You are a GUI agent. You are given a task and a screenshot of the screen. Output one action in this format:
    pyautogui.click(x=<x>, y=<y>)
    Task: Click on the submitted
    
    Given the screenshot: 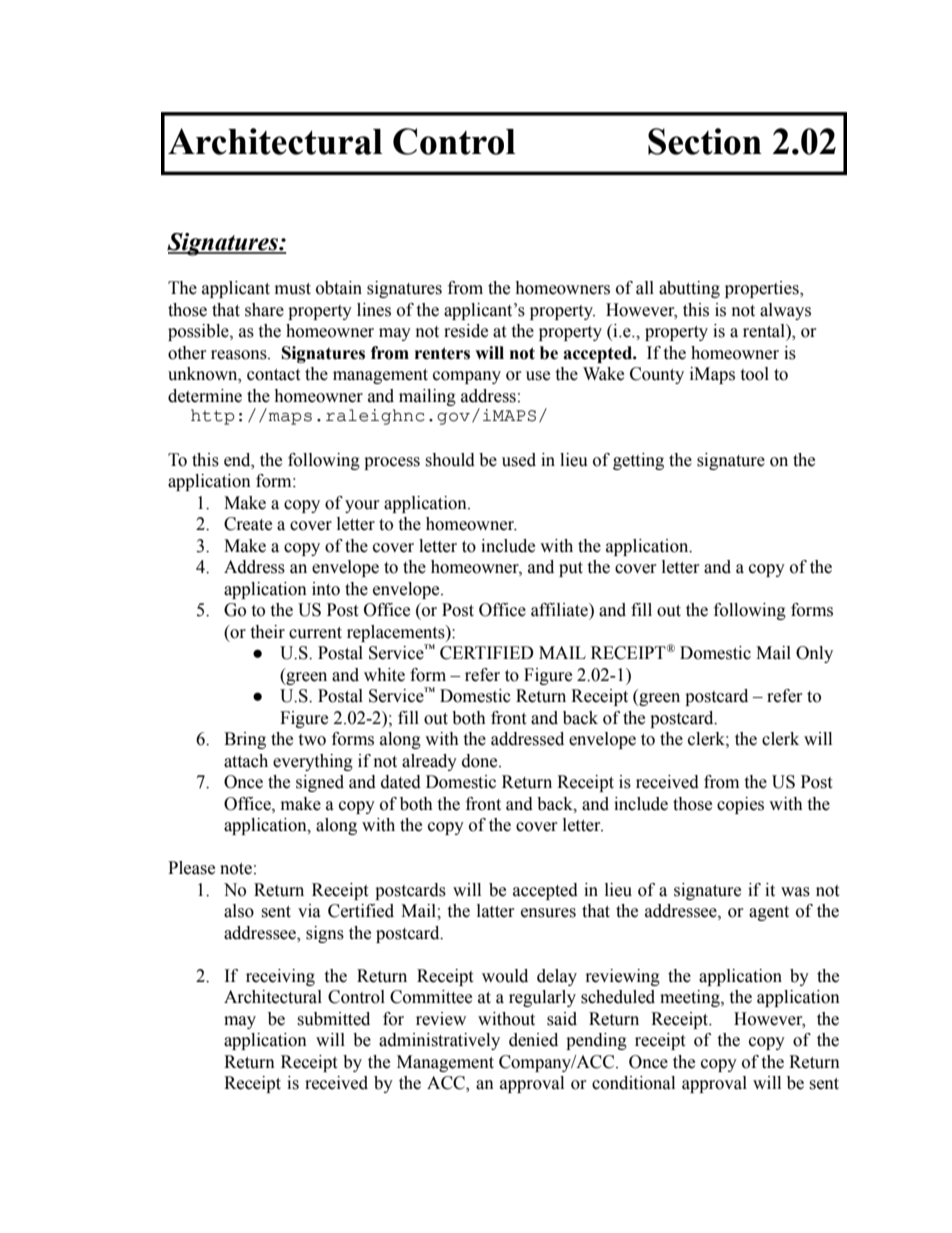 What is the action you would take?
    pyautogui.click(x=333, y=1019)
